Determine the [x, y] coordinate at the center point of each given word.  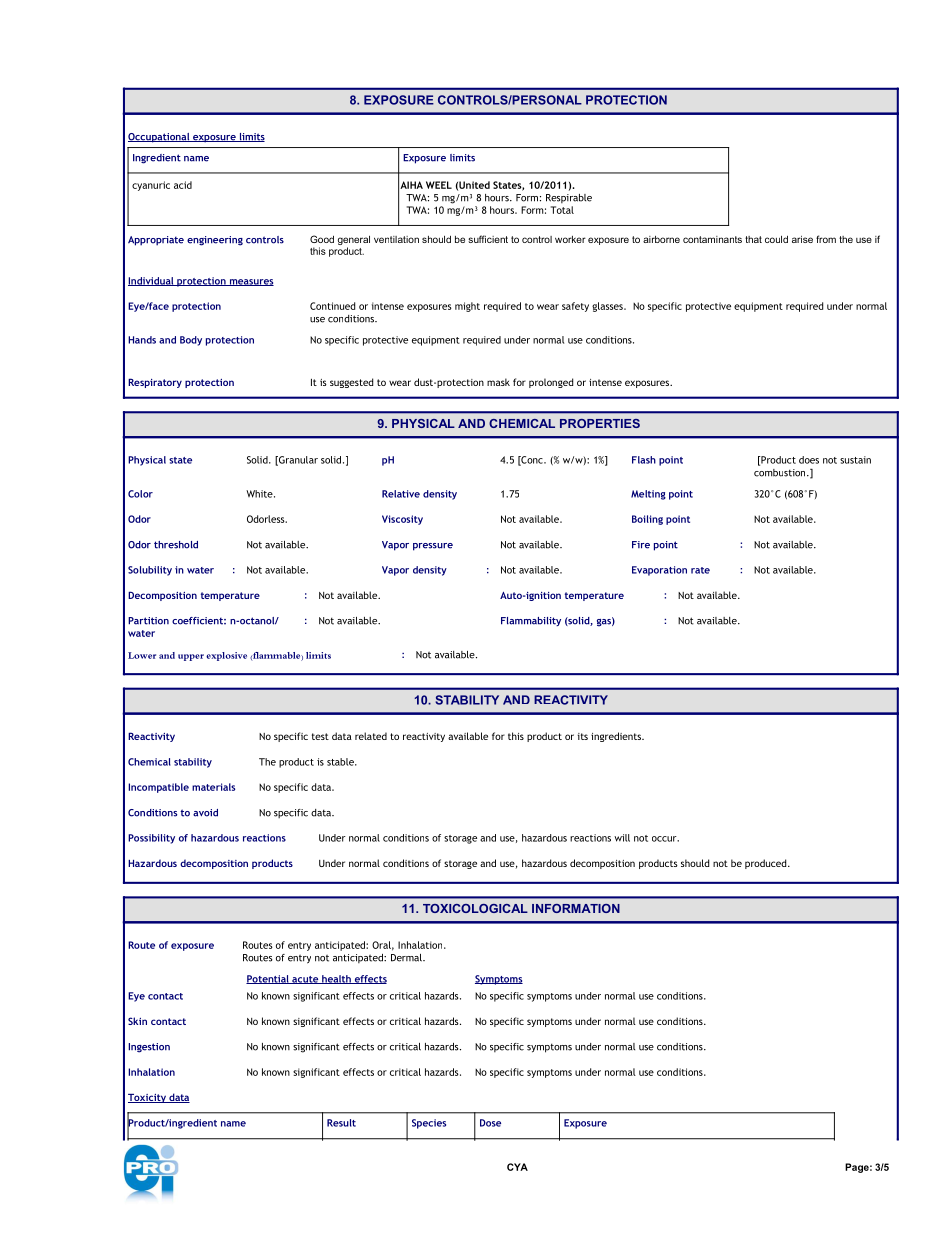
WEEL [439, 185]
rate [700, 570]
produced [767, 864]
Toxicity [148, 1098]
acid [183, 185]
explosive [226, 656]
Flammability [531, 621]
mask [498, 382]
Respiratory [155, 383]
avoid [205, 813]
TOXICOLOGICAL [475, 908]
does [809, 460]
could [776, 239]
